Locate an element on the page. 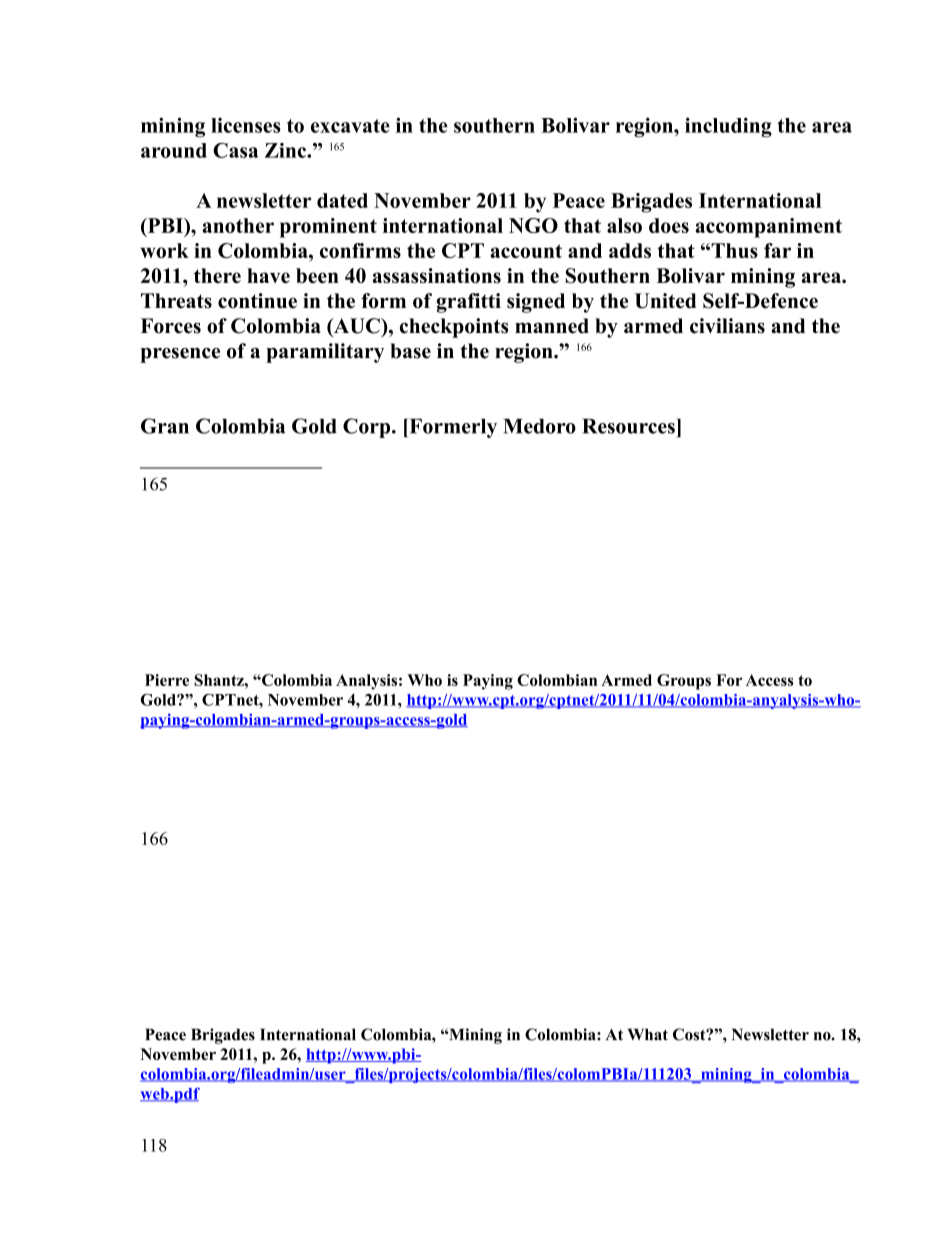  Casa is located at coordinates (235, 150).
